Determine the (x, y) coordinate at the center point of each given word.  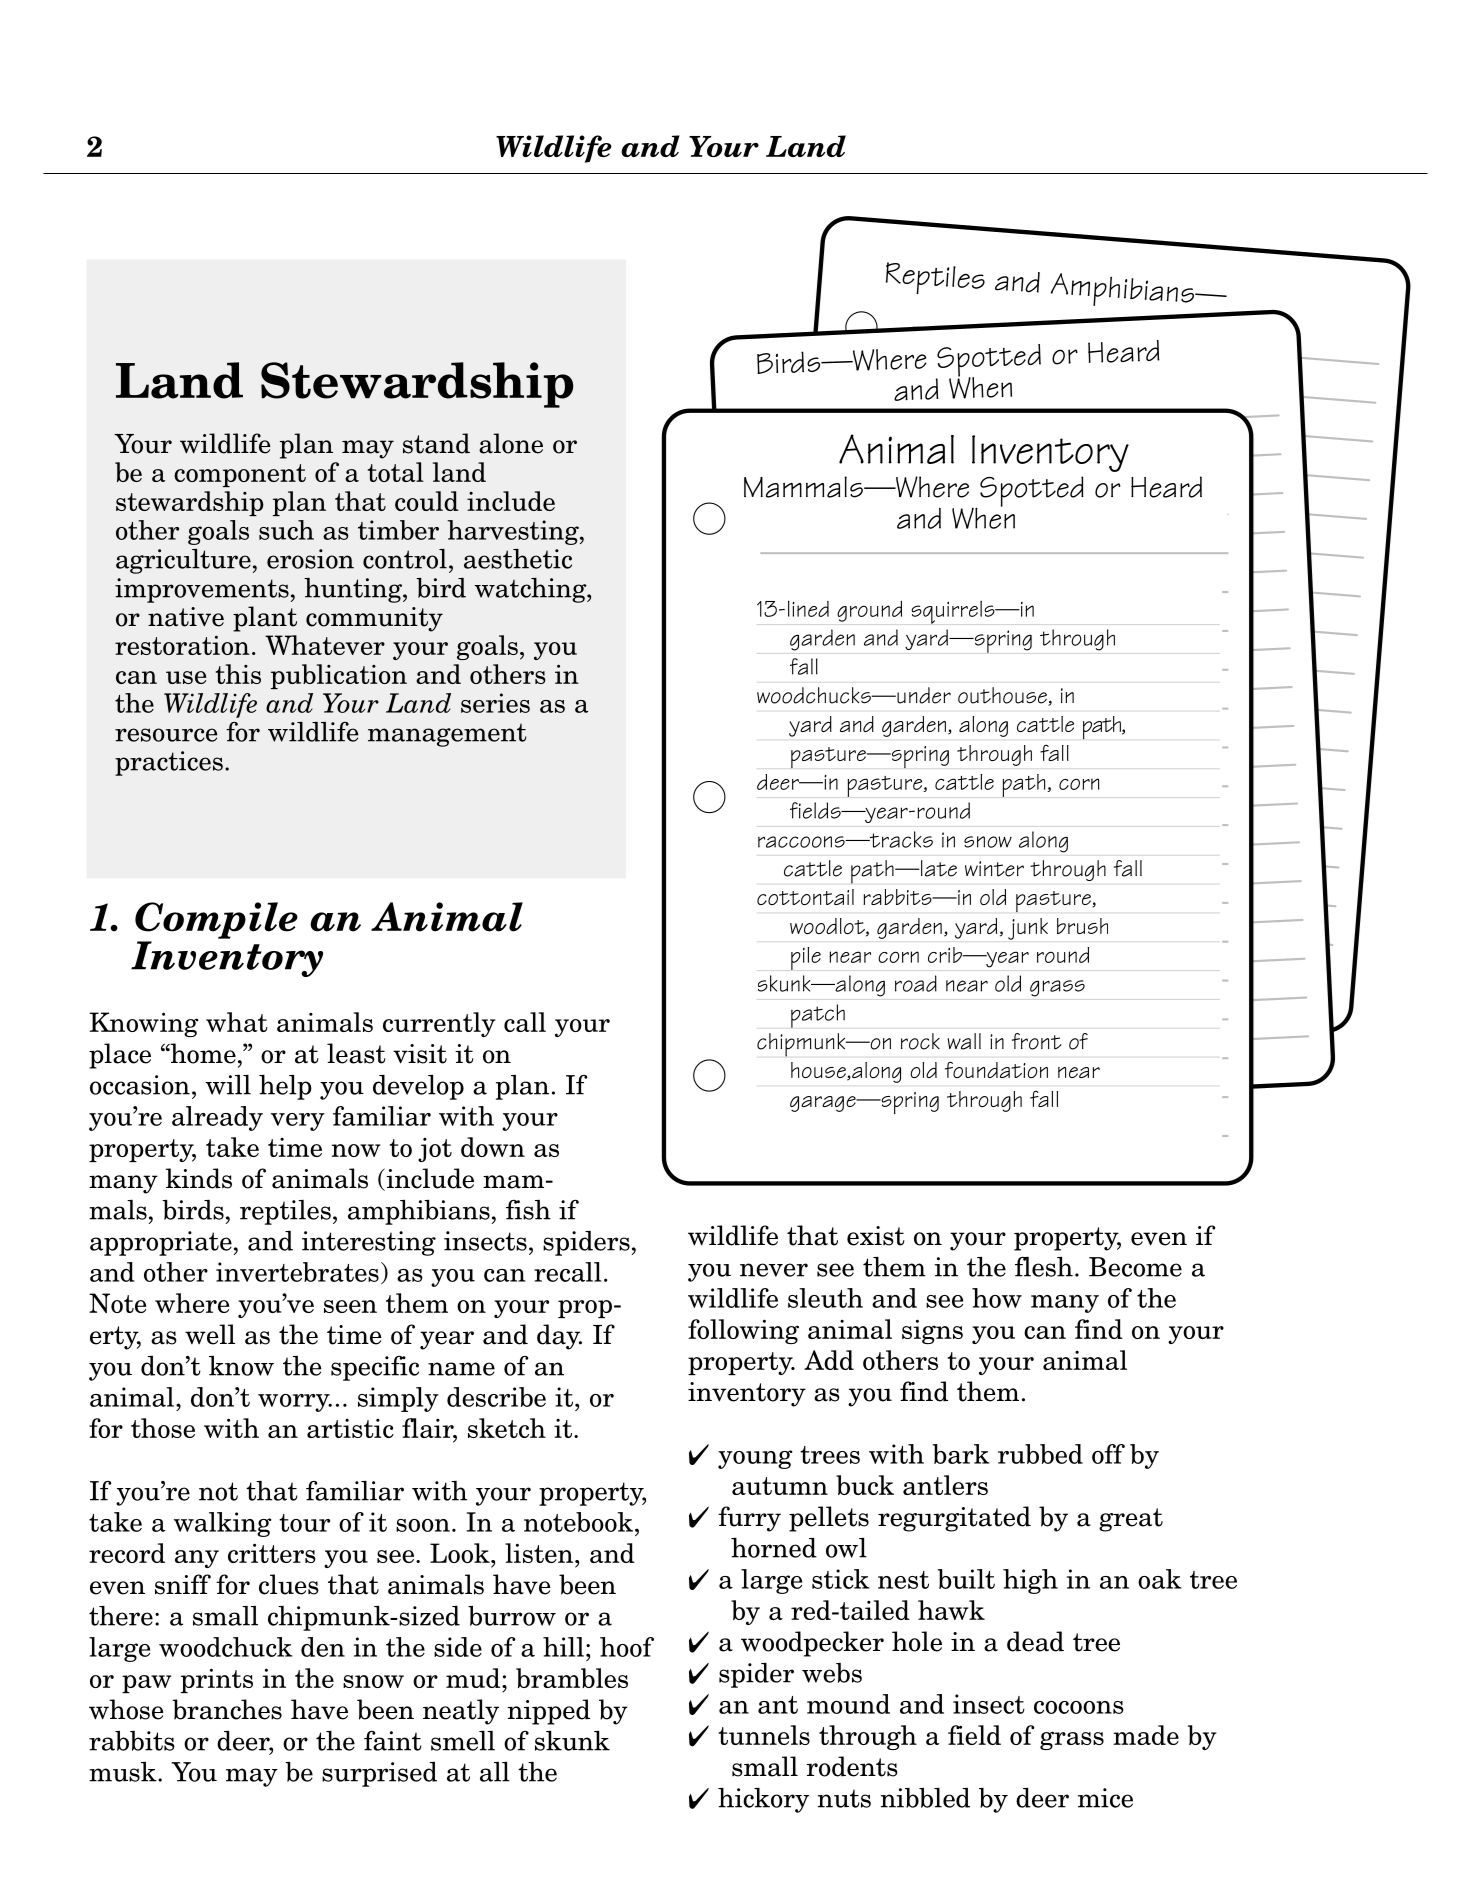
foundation (996, 1069)
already (217, 1118)
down (493, 1147)
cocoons (1079, 1707)
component (240, 475)
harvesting (514, 532)
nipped (549, 1712)
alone (511, 443)
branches (227, 1709)
